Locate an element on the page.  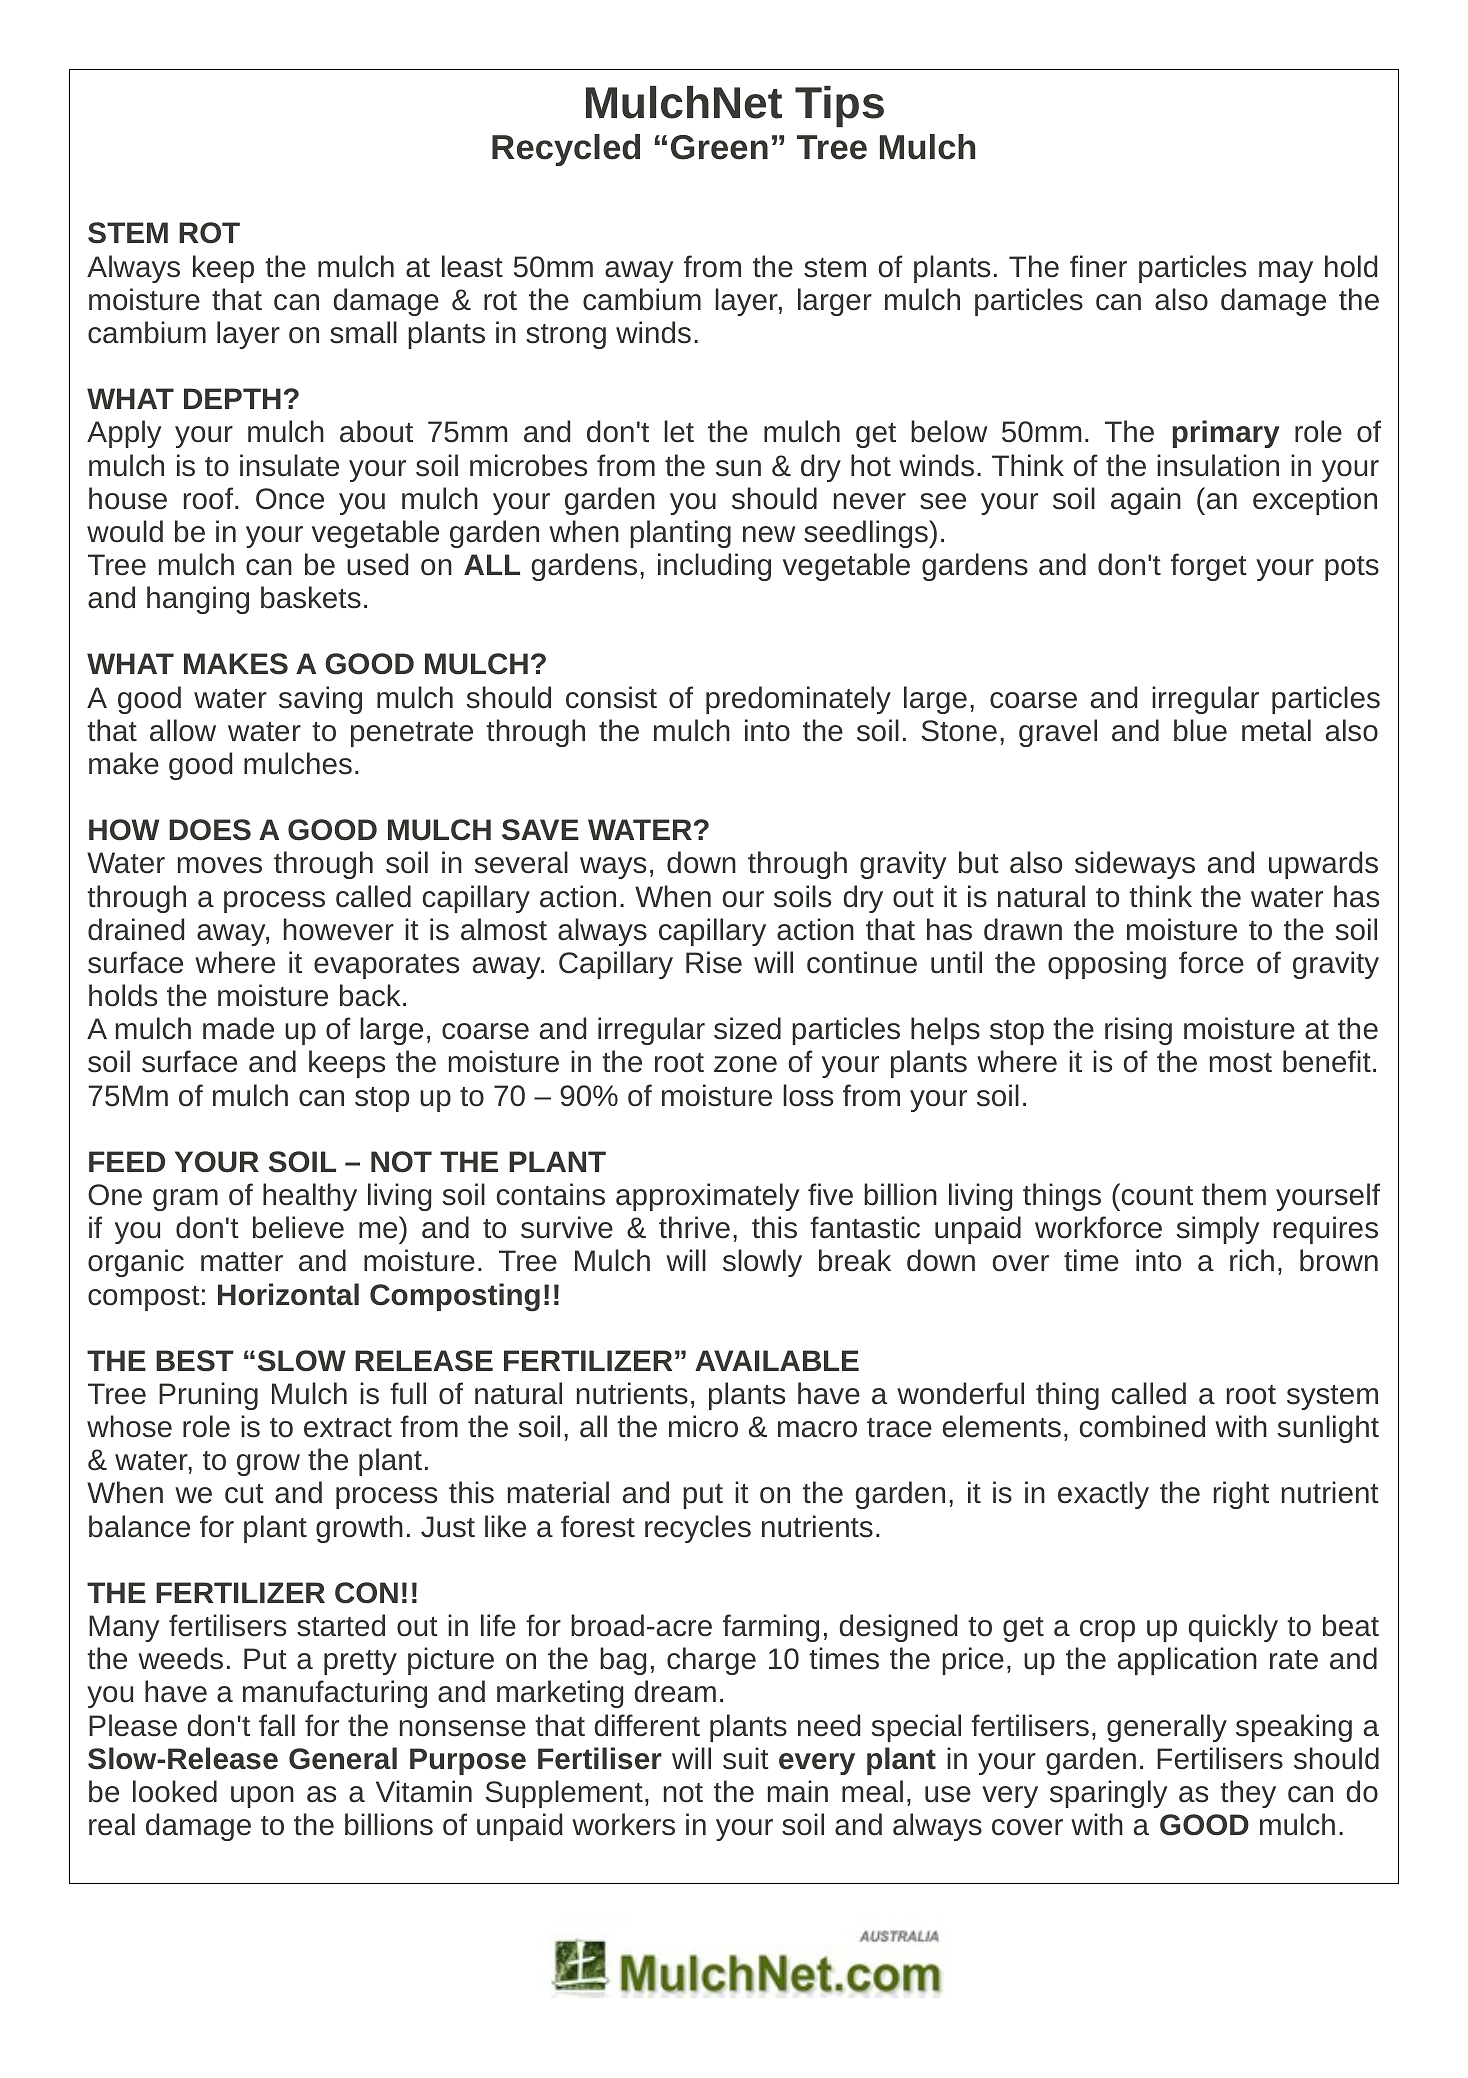
least is located at coordinates (472, 266).
